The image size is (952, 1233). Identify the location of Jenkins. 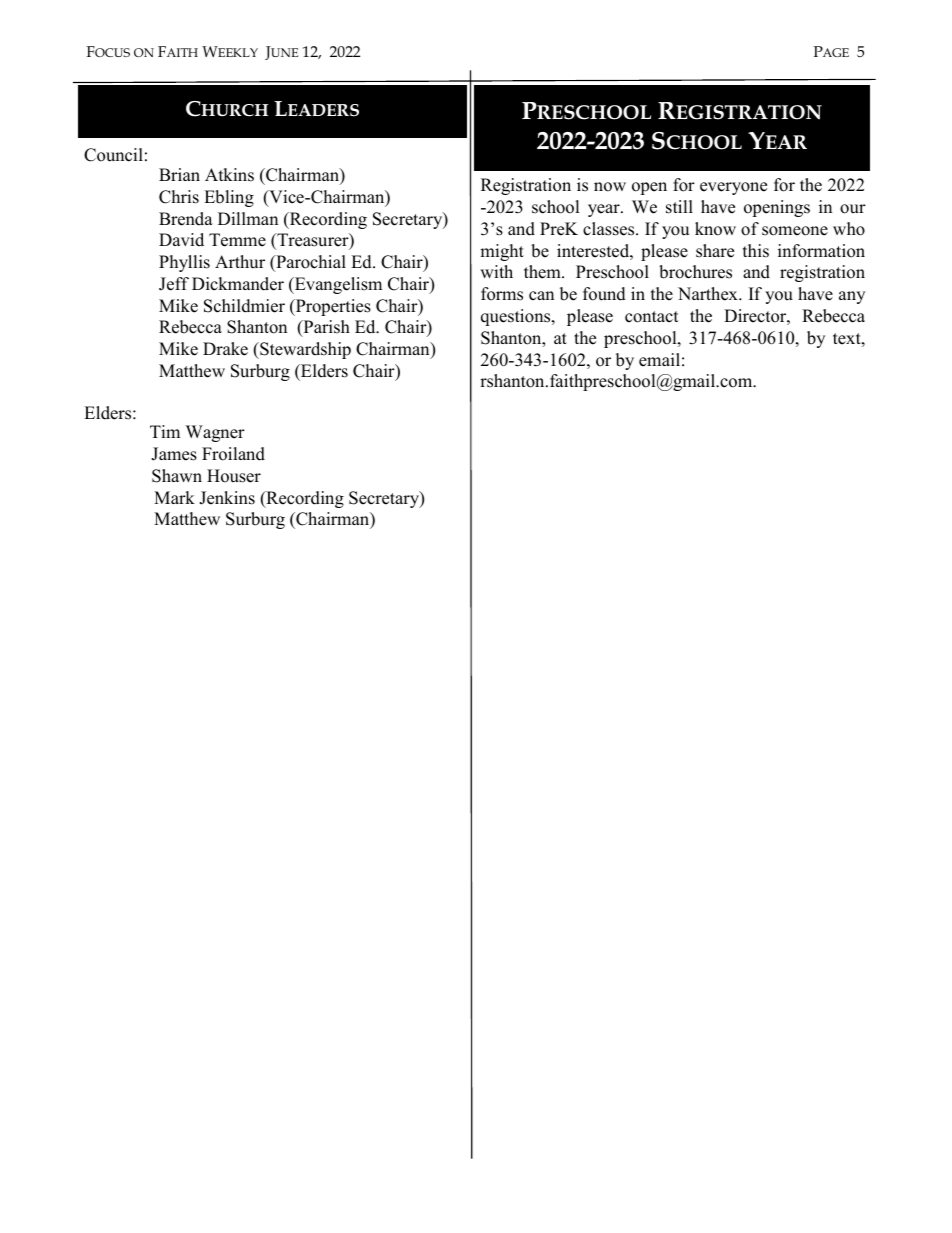
(227, 498).
